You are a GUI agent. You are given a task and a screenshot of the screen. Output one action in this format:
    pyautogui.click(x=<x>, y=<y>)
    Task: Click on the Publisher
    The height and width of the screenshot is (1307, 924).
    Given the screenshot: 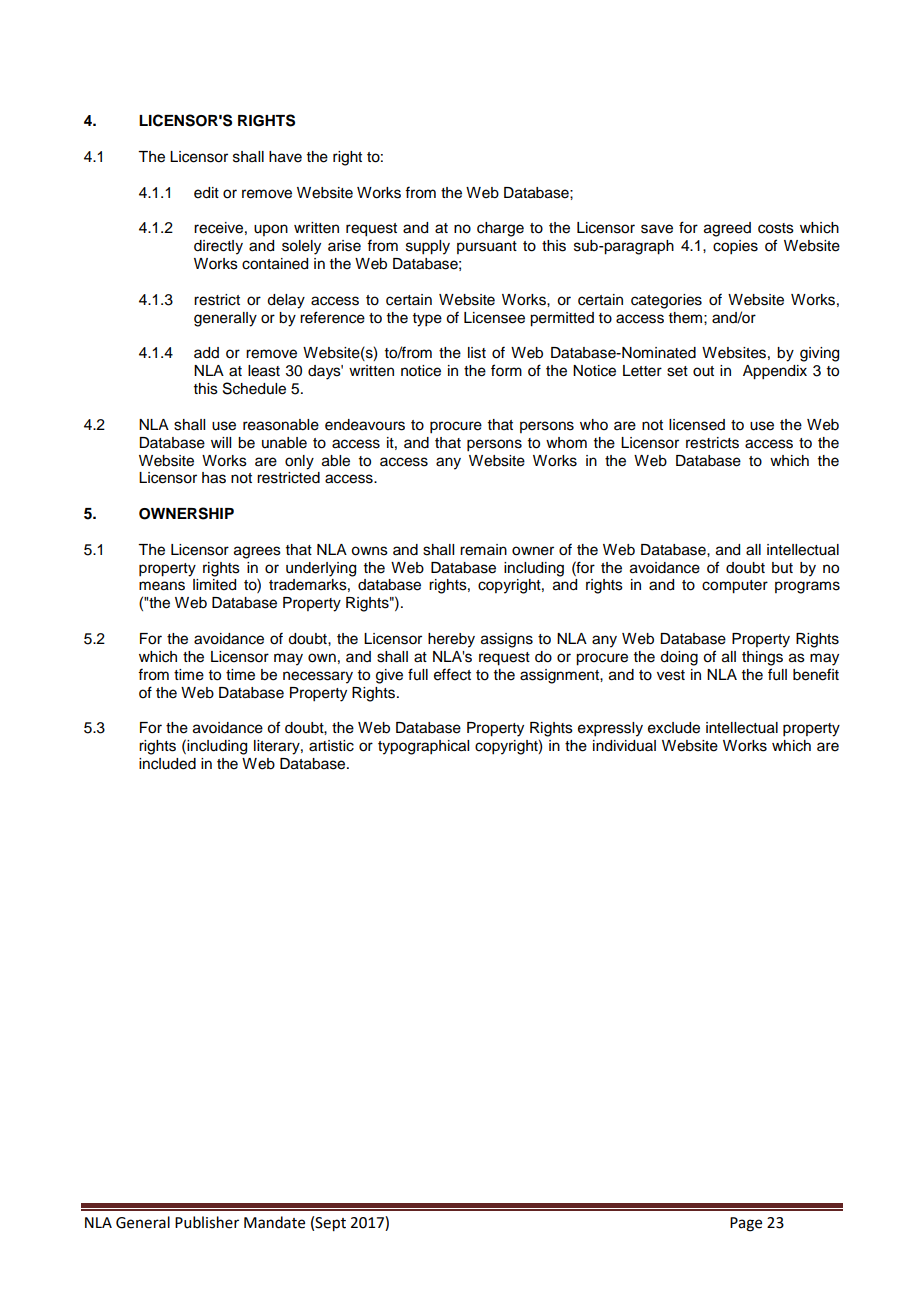 What is the action you would take?
    pyautogui.click(x=207, y=1222)
